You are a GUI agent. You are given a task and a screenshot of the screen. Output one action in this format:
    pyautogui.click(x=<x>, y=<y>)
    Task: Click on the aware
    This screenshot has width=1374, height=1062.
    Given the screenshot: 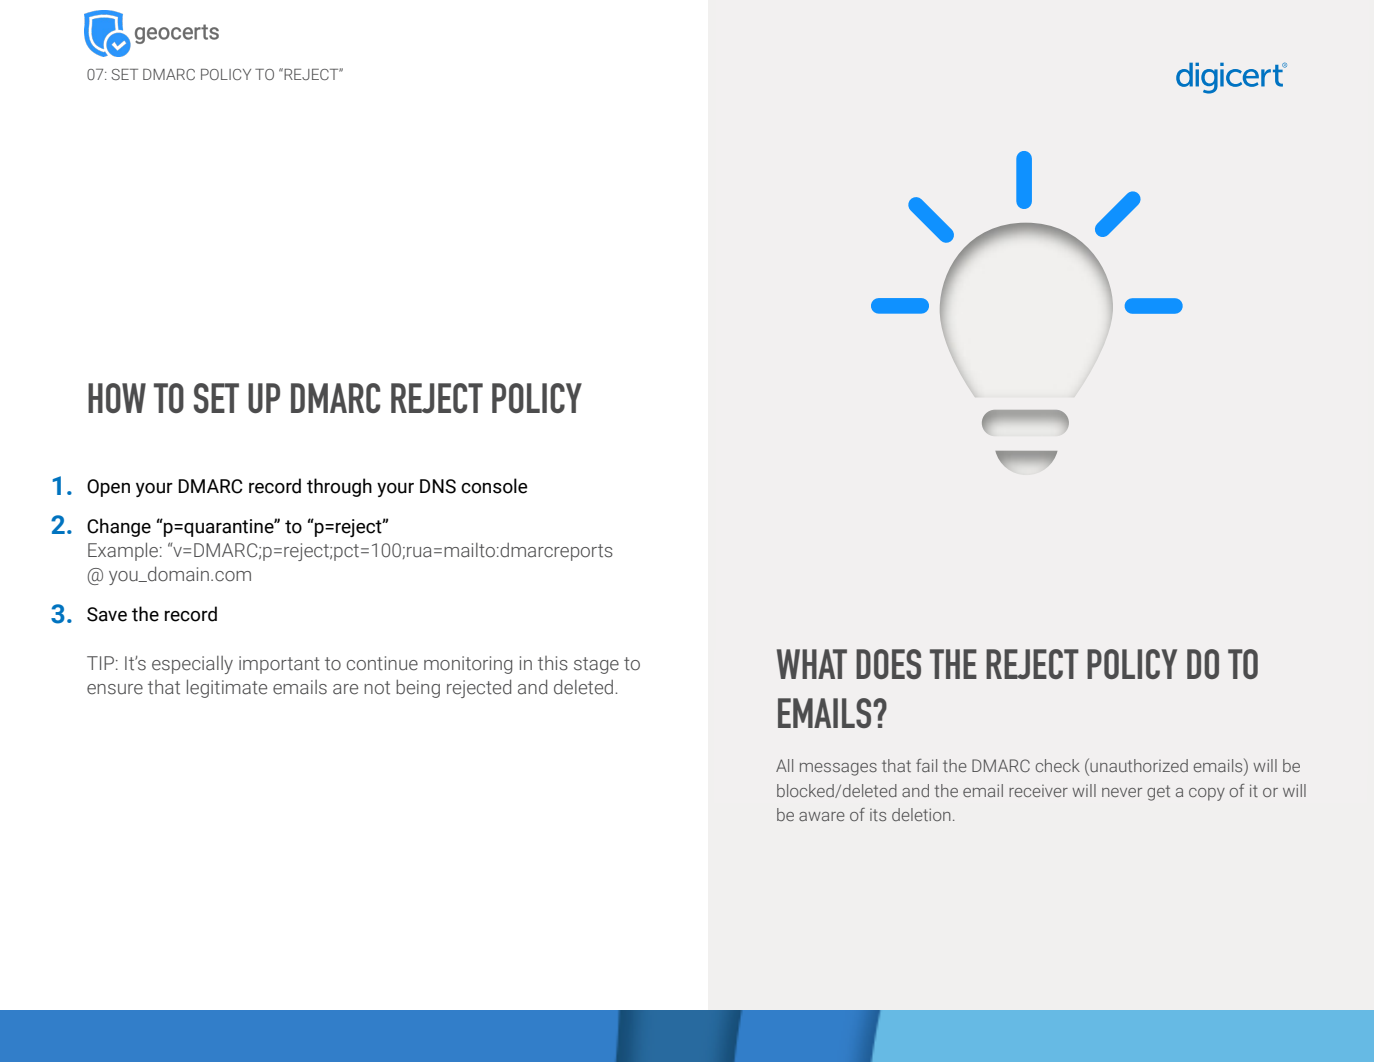 What is the action you would take?
    pyautogui.click(x=822, y=816)
